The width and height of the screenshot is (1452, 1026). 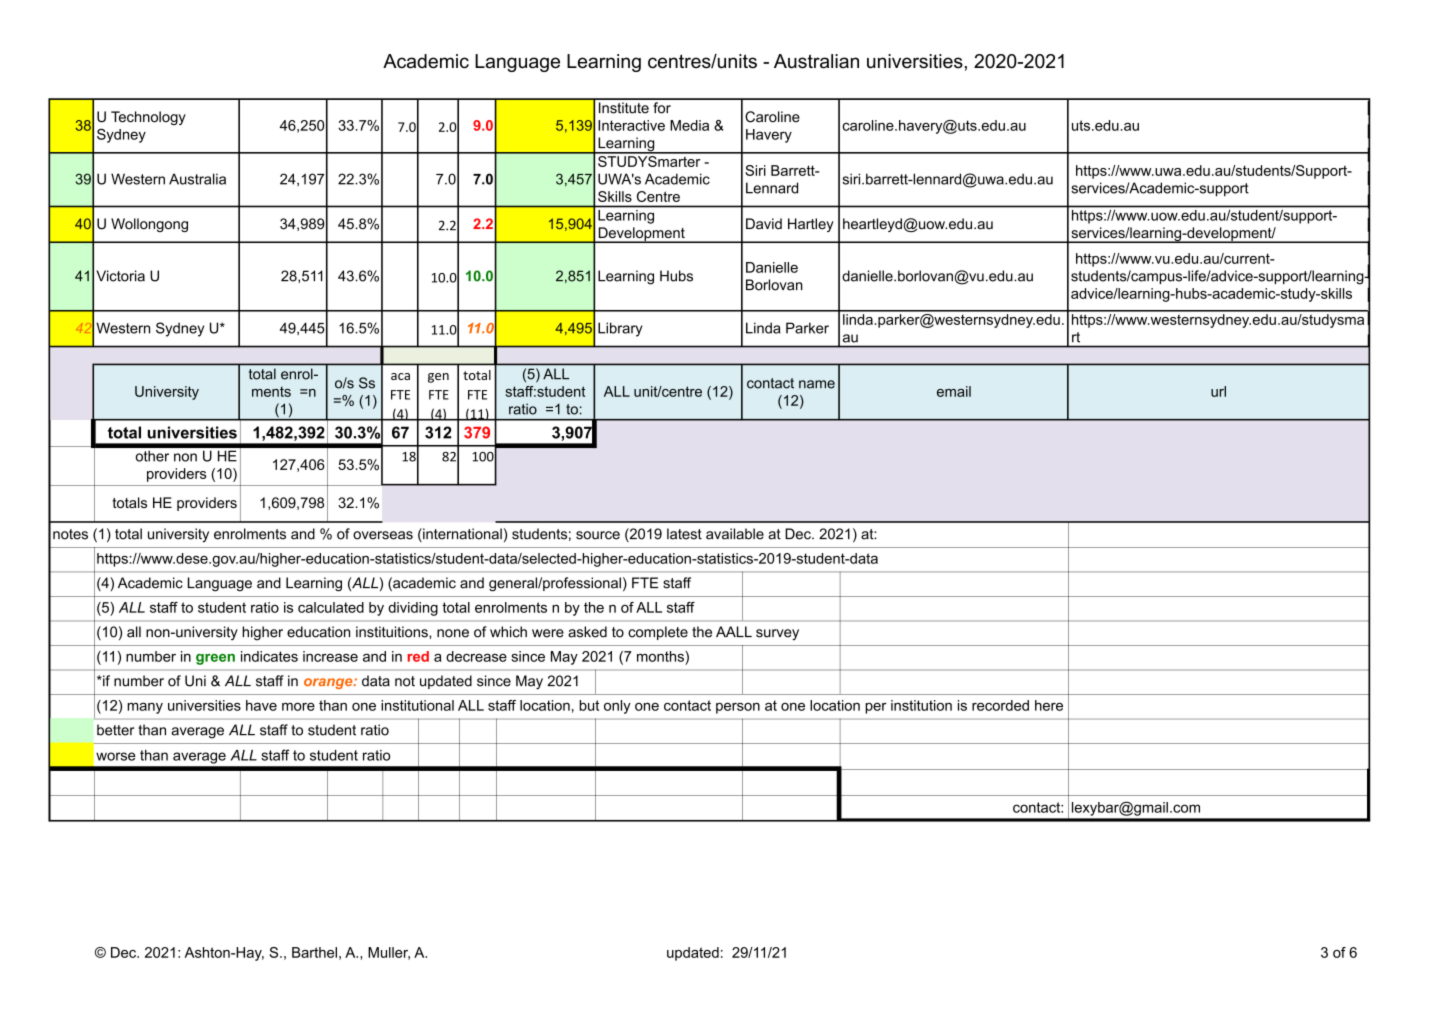 I want to click on notes, so click(x=70, y=534).
